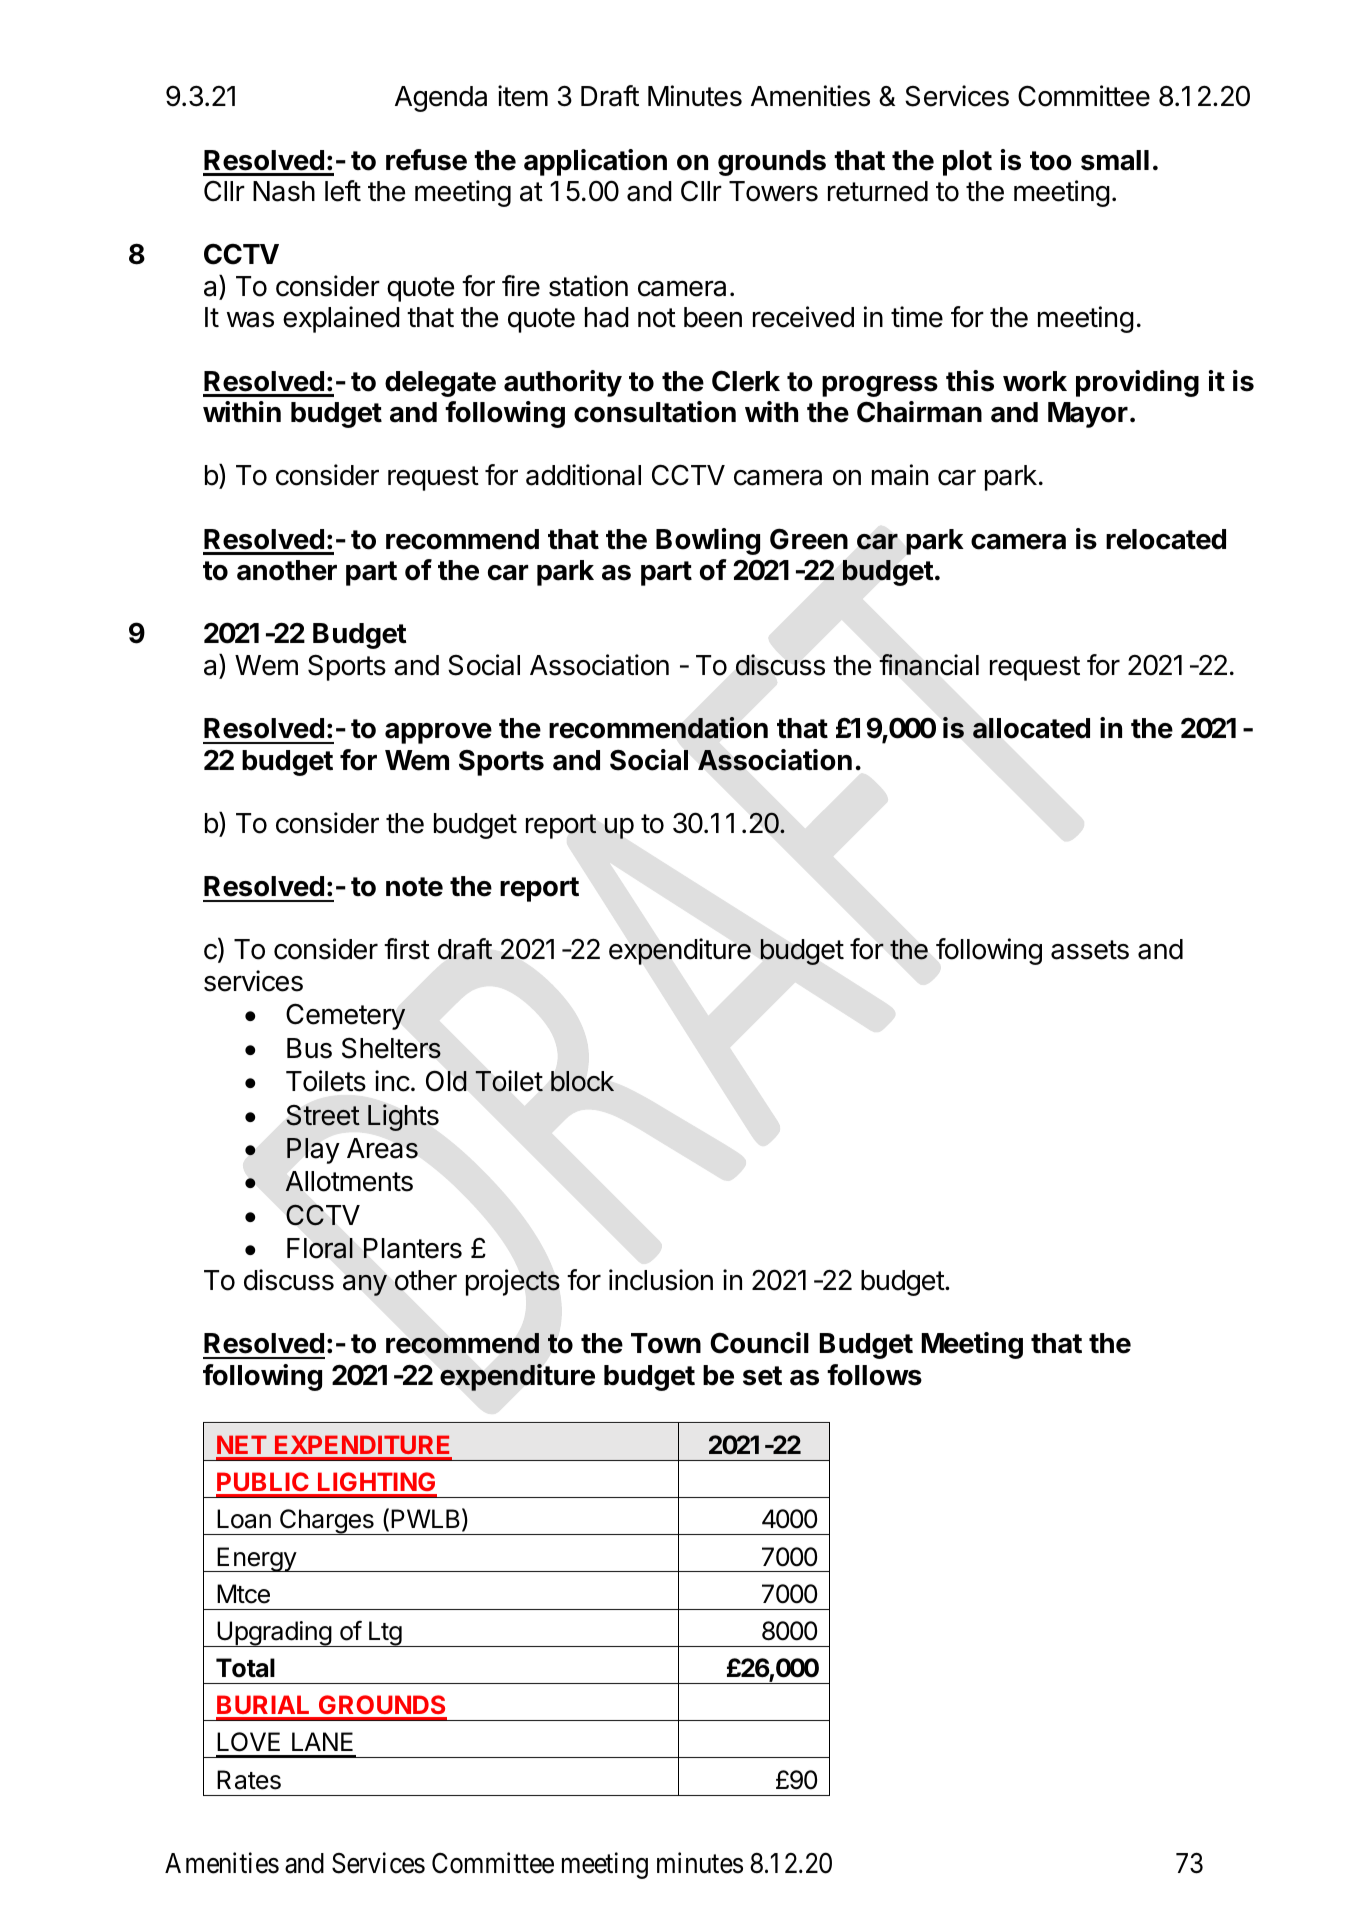  What do you see at coordinates (349, 1181) in the image?
I see `Allotments` at bounding box center [349, 1181].
